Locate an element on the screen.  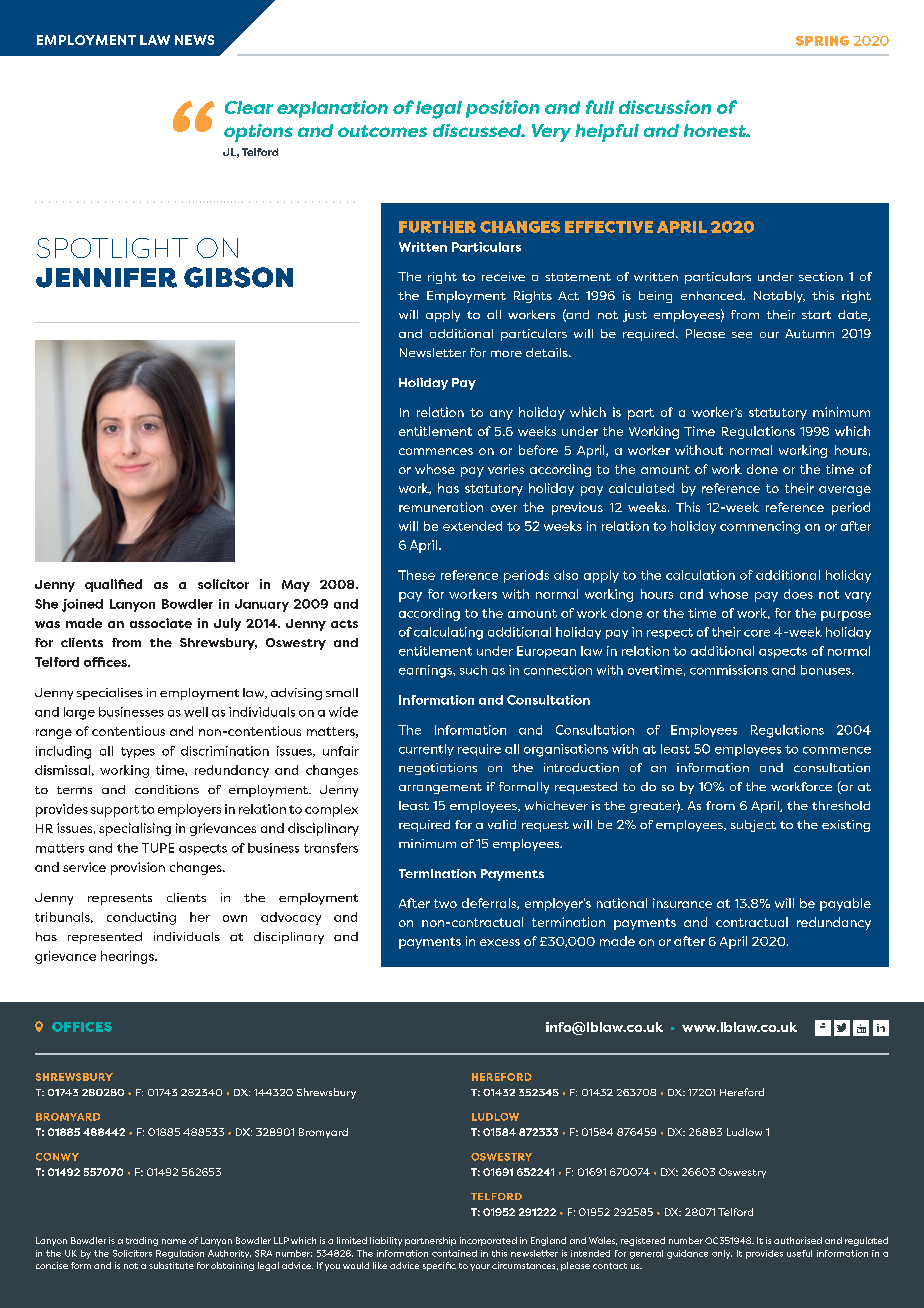
Clear is located at coordinates (249, 107).
